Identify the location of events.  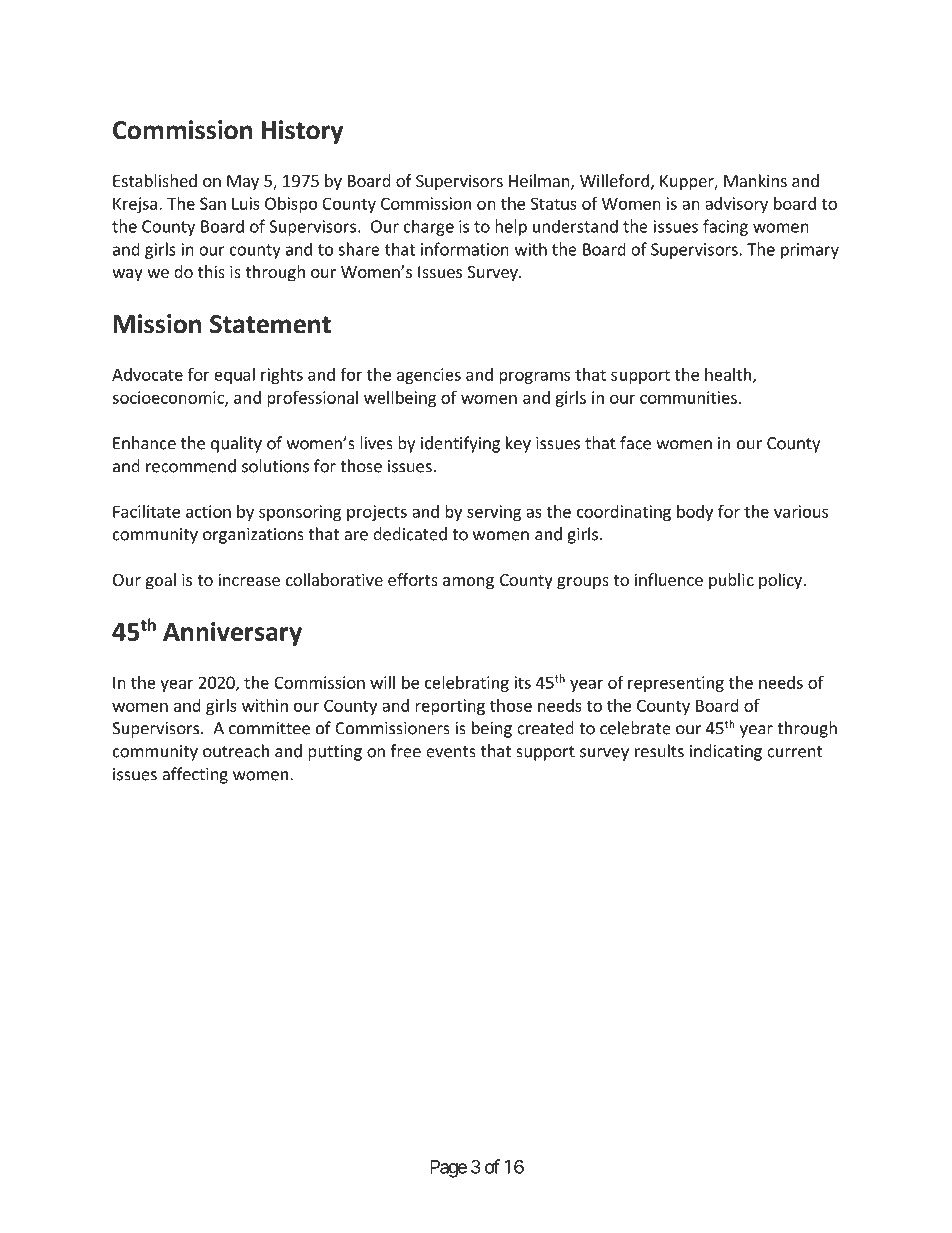
(451, 752).
